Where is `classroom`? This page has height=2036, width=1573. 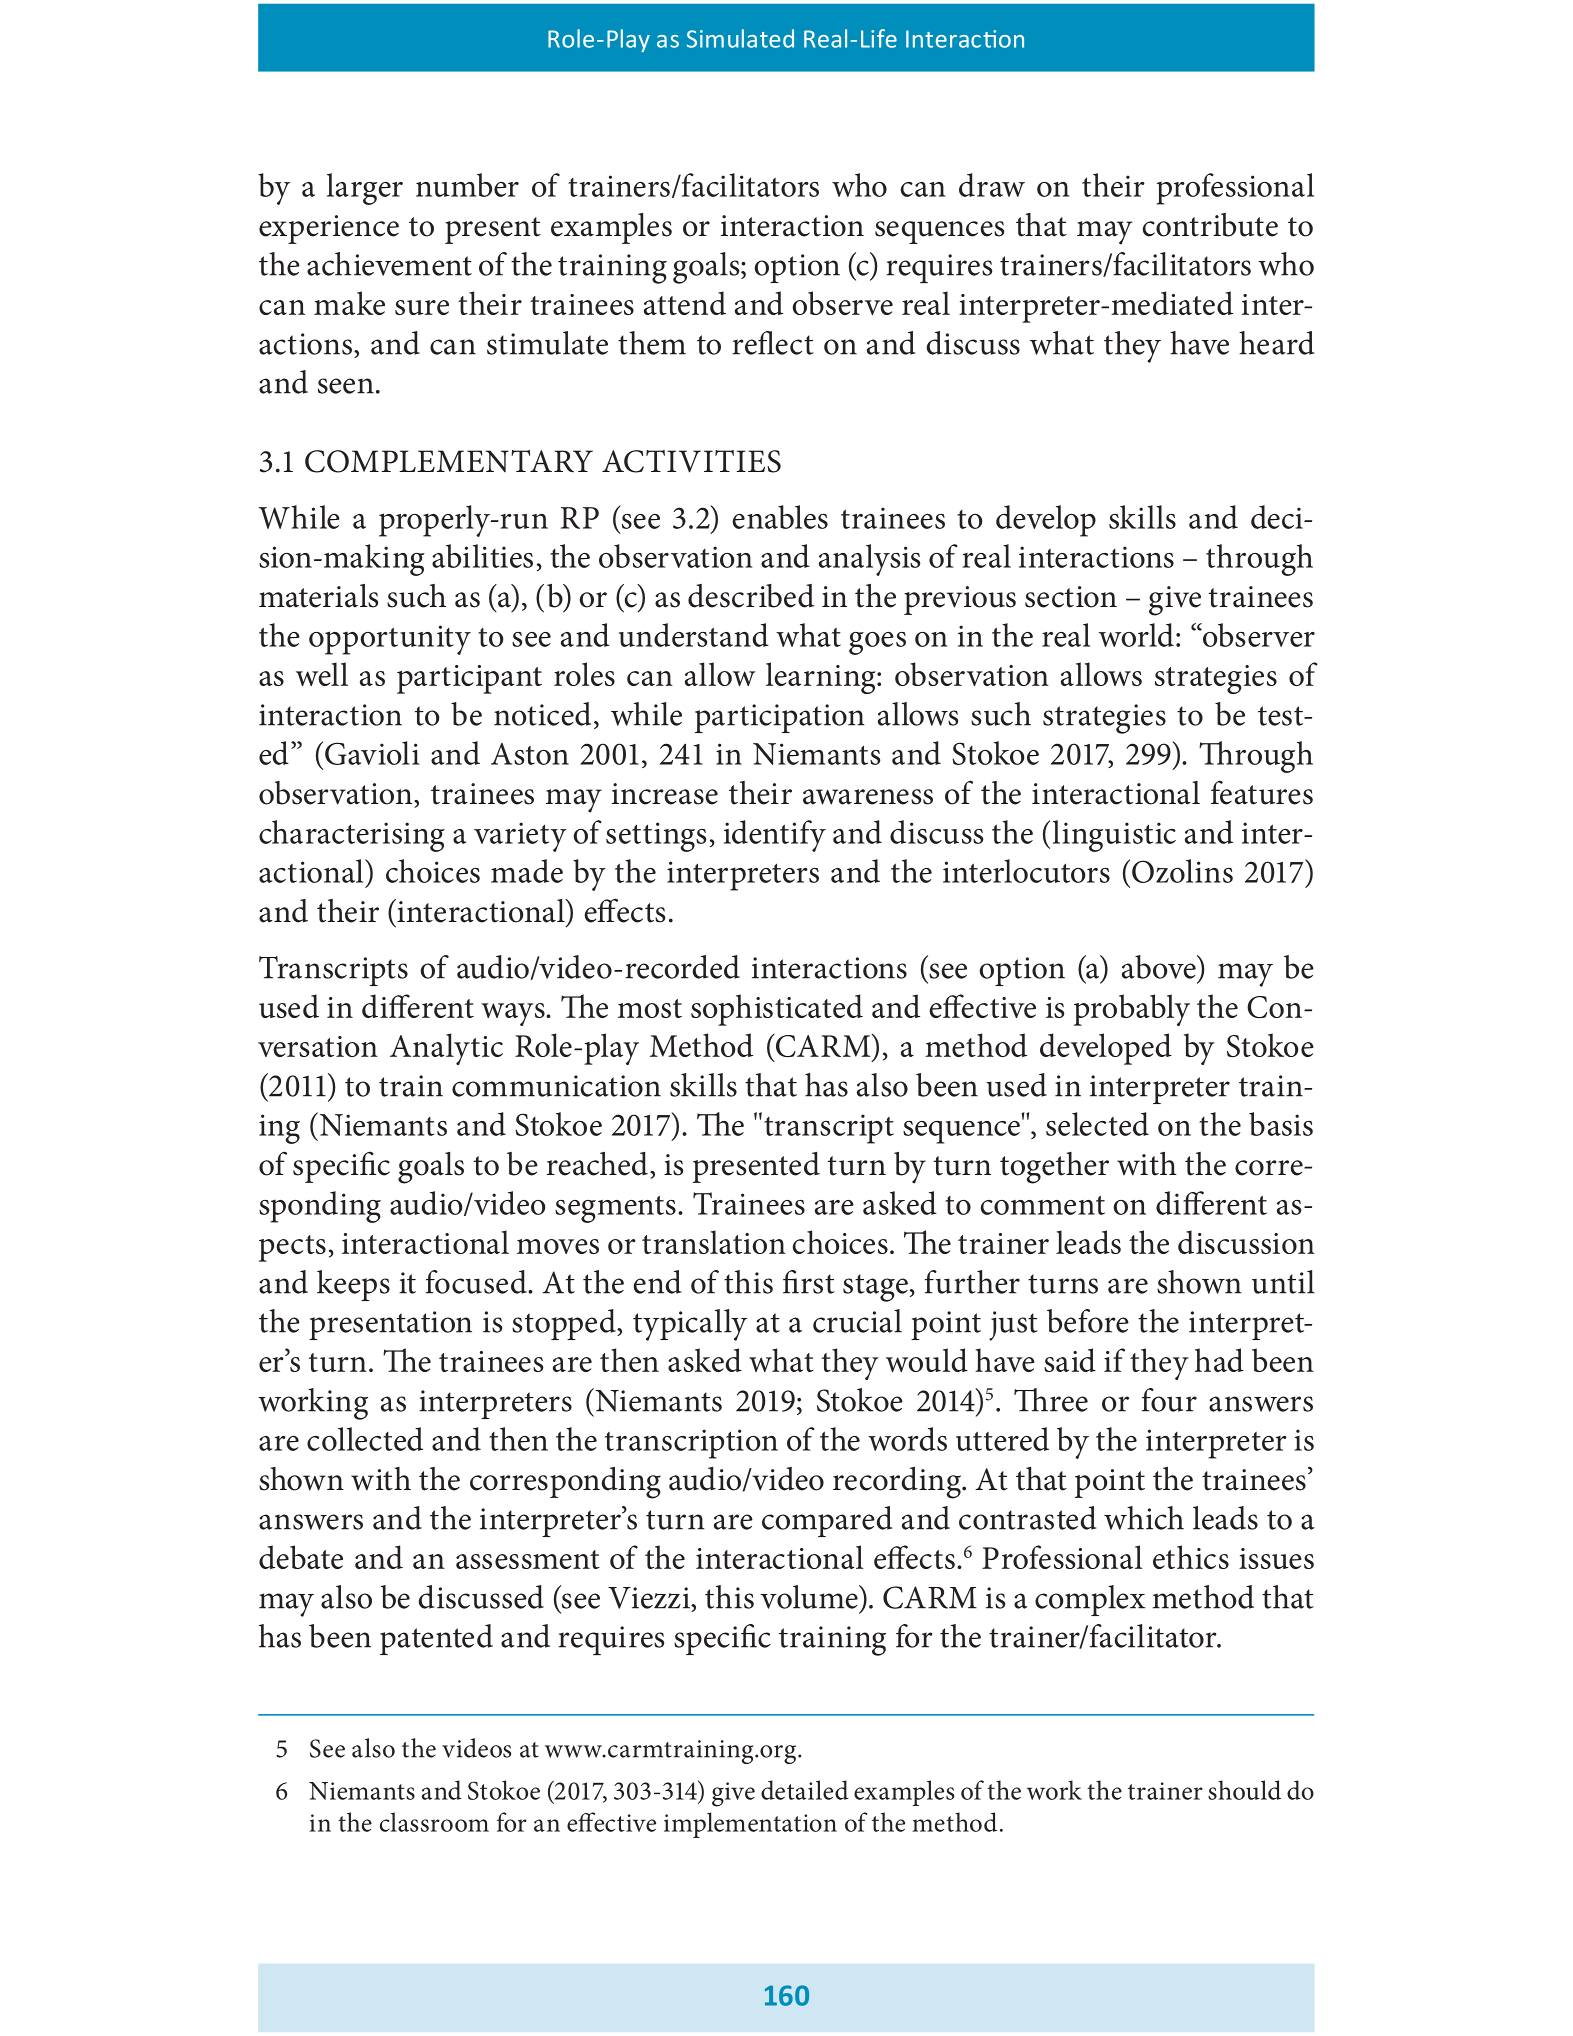 classroom is located at coordinates (434, 1822).
